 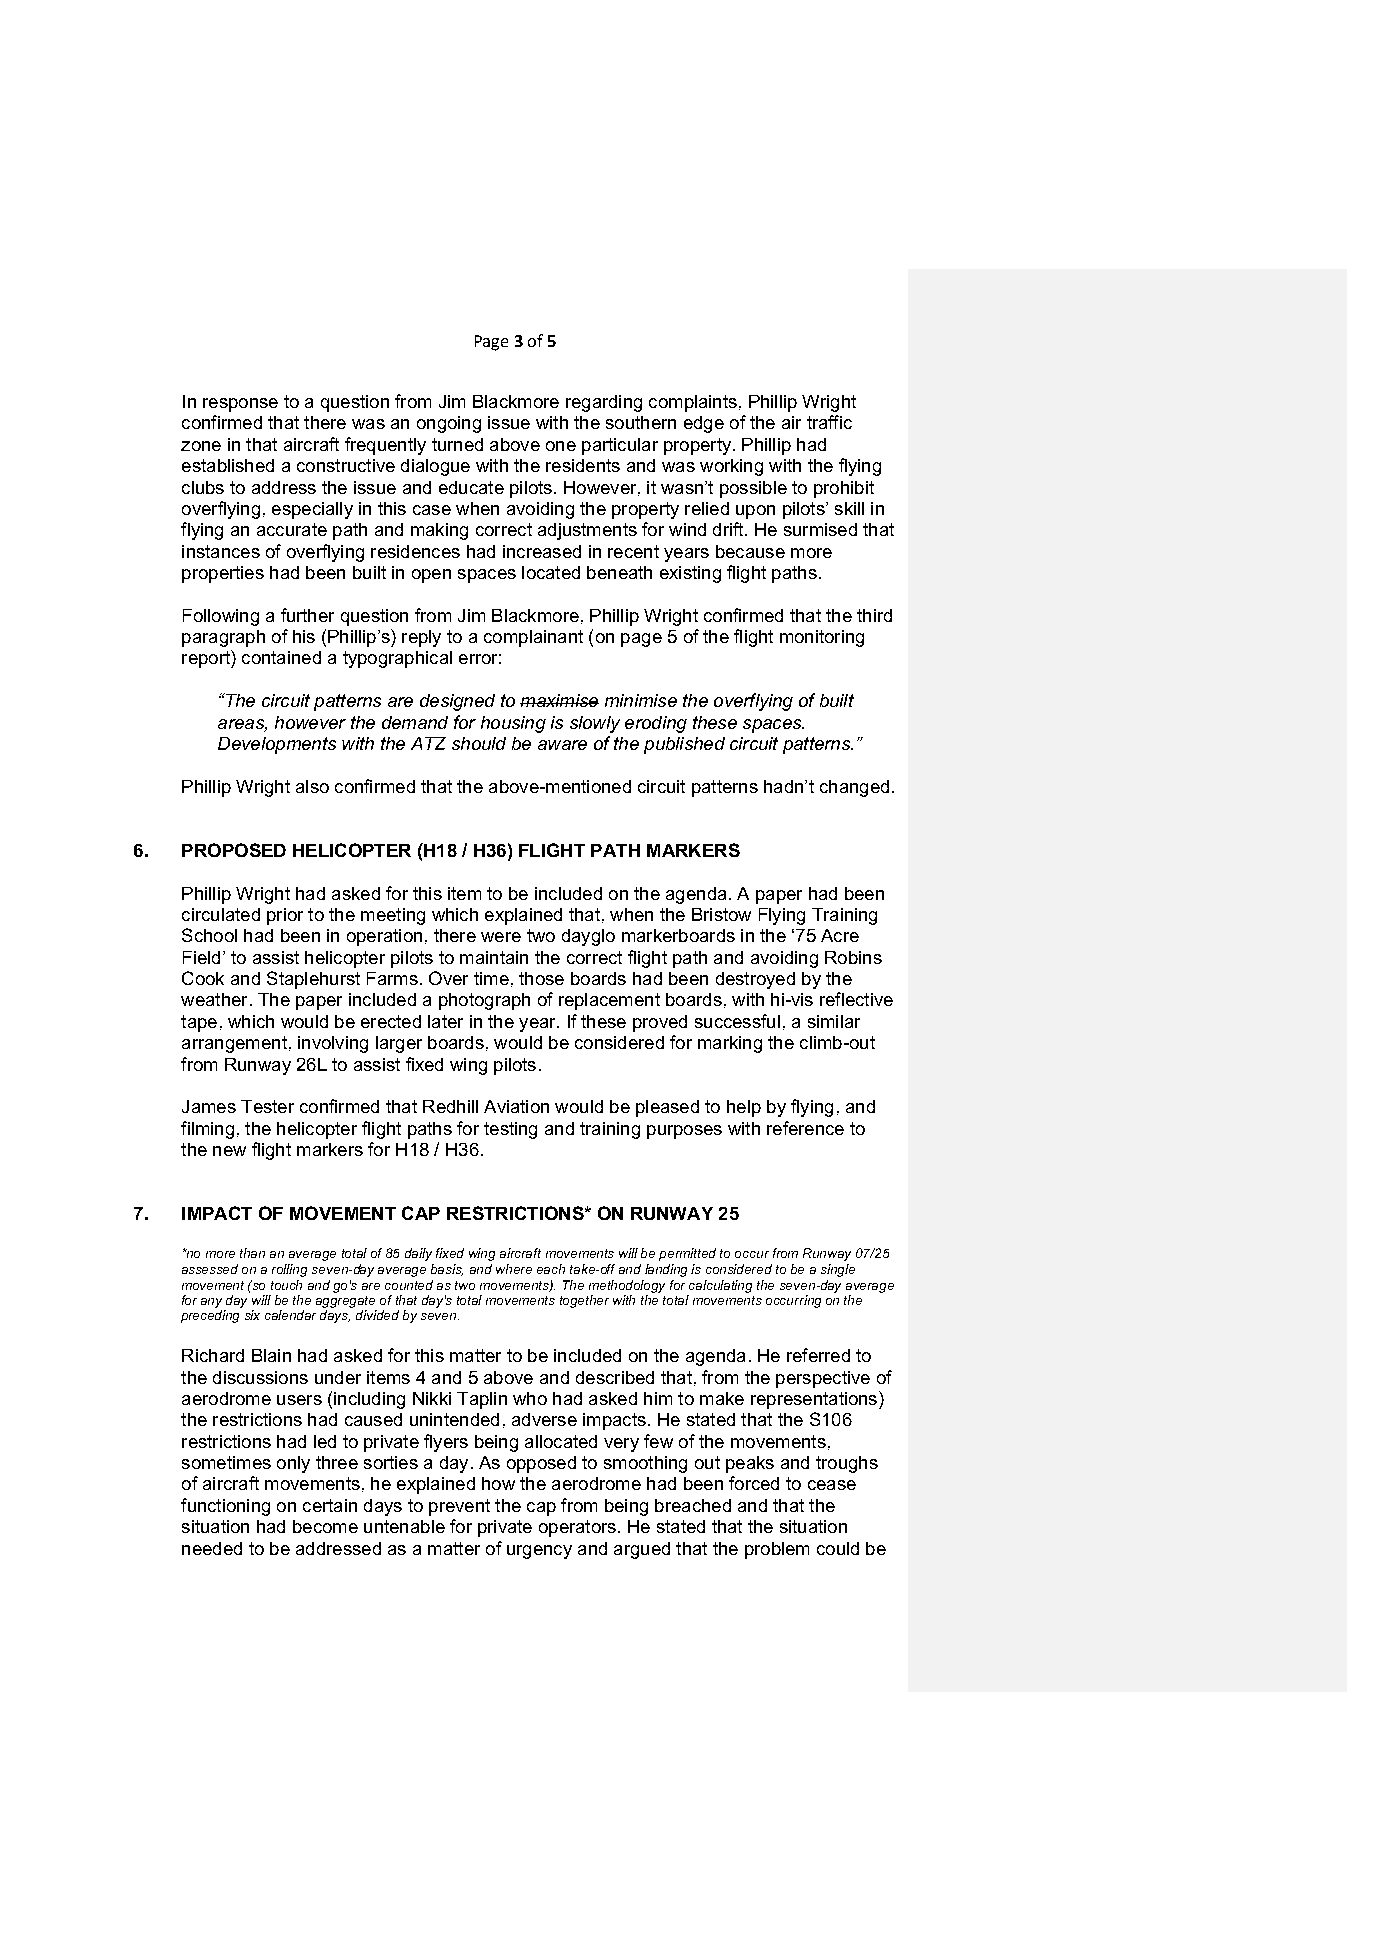 I want to click on traffic, so click(x=829, y=422).
